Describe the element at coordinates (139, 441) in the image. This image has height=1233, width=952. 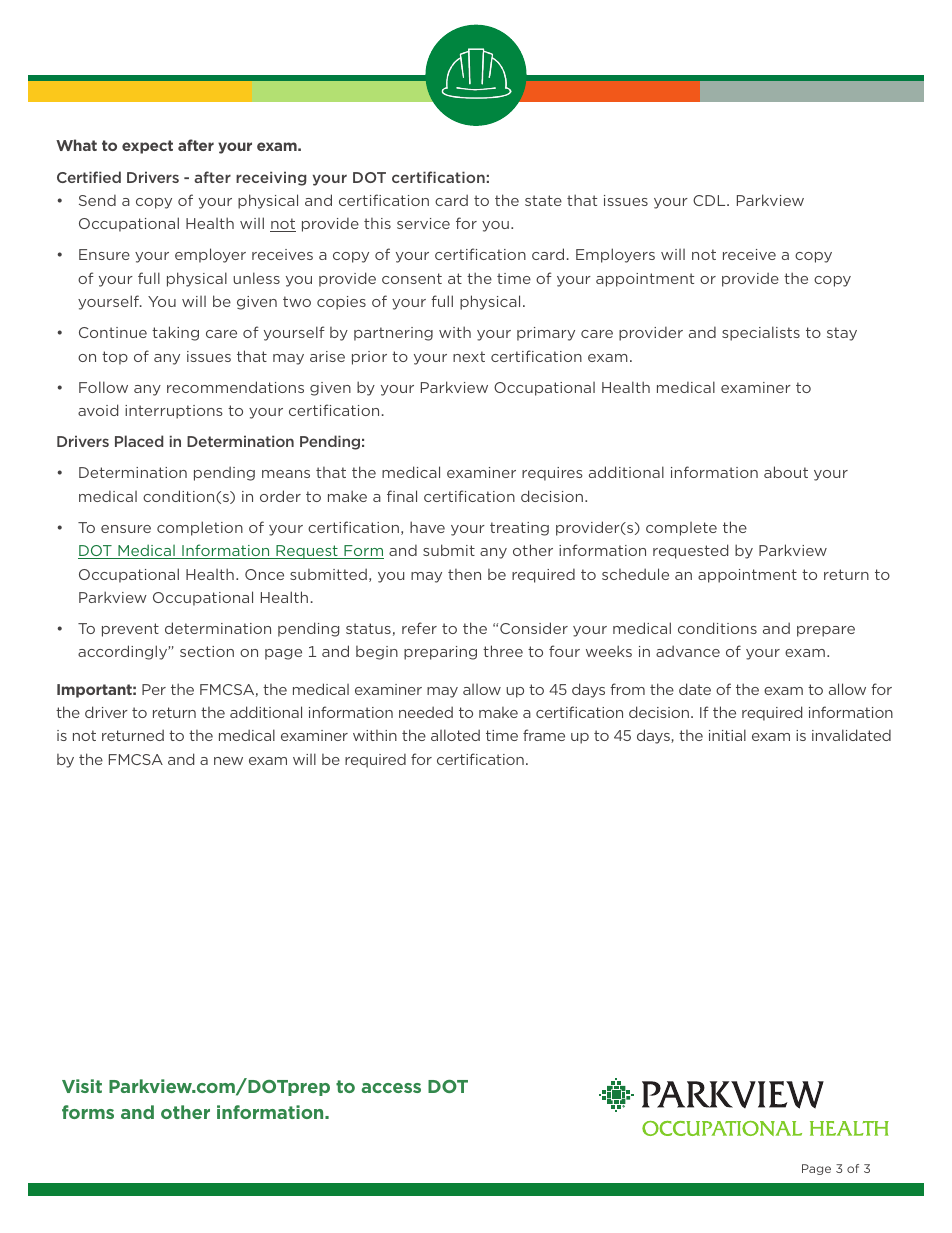
I see `Placed` at that location.
